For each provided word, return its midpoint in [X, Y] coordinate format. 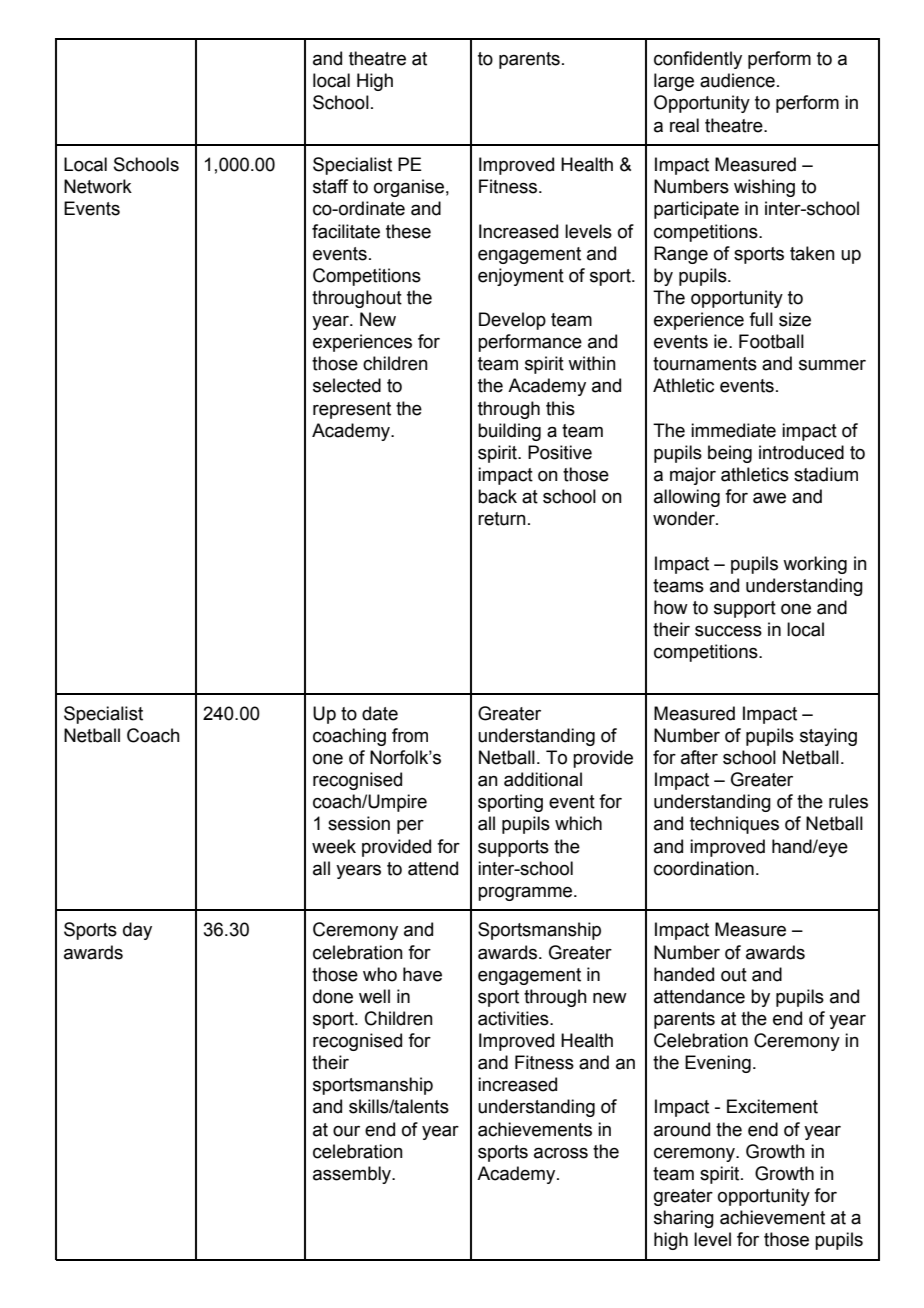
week [334, 846]
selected [347, 385]
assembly [353, 1175]
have [422, 974]
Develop [512, 321]
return [502, 519]
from [410, 735]
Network [98, 186]
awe [769, 498]
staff [330, 186]
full [761, 319]
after [699, 757]
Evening [718, 1064]
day [137, 931]
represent [352, 410]
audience [737, 80]
